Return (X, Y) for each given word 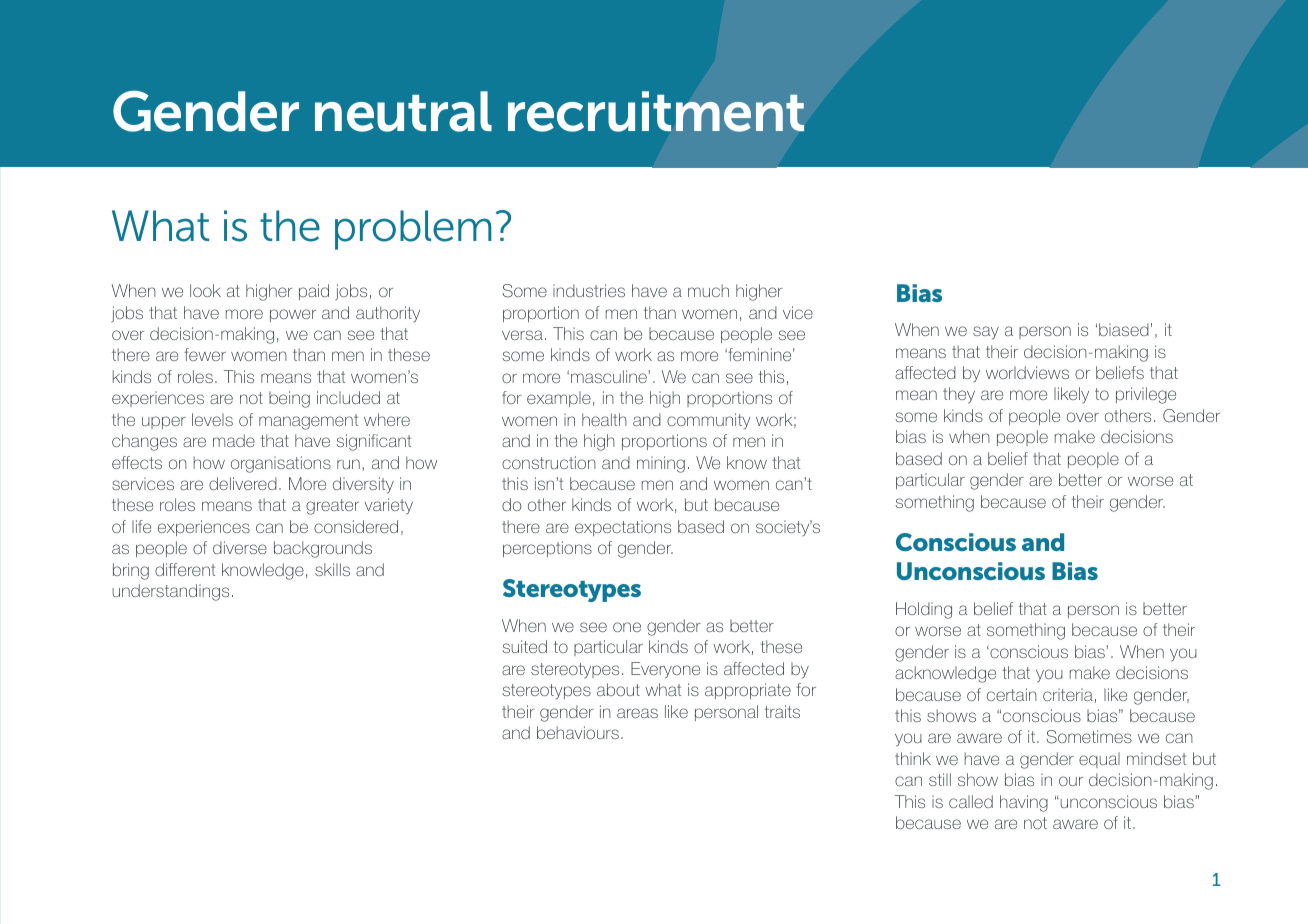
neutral (403, 111)
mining (661, 464)
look (205, 290)
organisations (281, 464)
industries (589, 290)
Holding (924, 610)
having (1024, 803)
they (959, 395)
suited (524, 646)
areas (637, 713)
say (986, 333)
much (708, 290)
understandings (170, 592)
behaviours (578, 732)
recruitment (656, 111)
